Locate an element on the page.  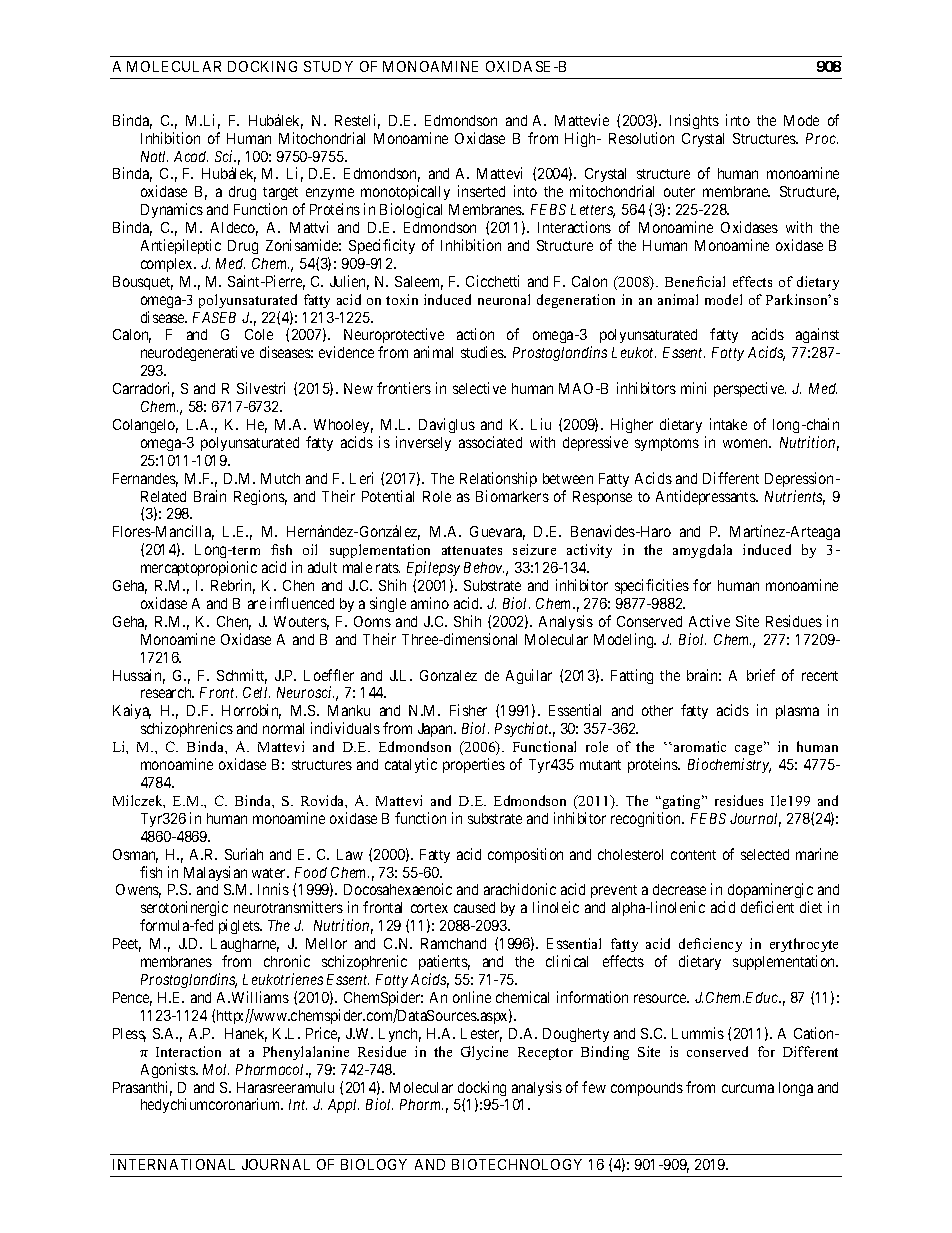
Acad is located at coordinates (191, 156).
